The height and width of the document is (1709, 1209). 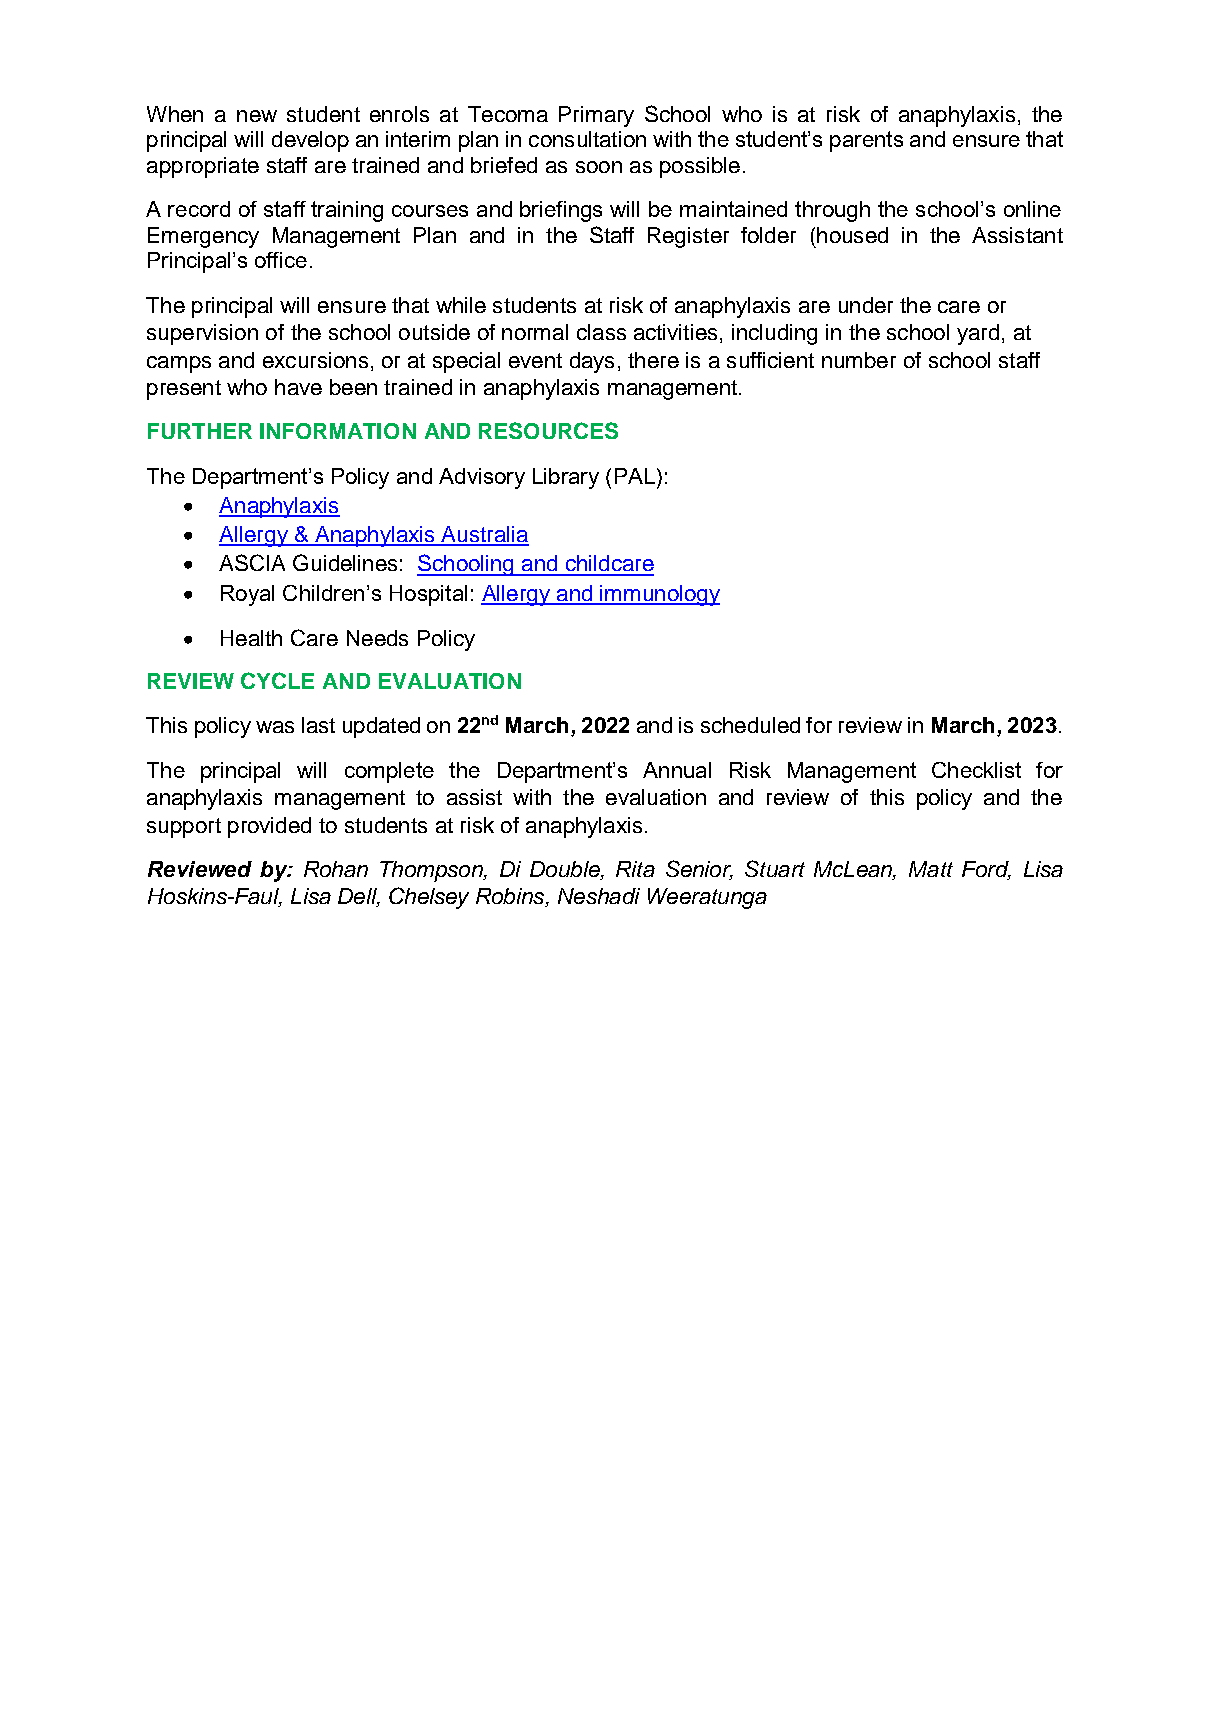 What do you see at coordinates (976, 770) in the document?
I see `Checklist` at bounding box center [976, 770].
